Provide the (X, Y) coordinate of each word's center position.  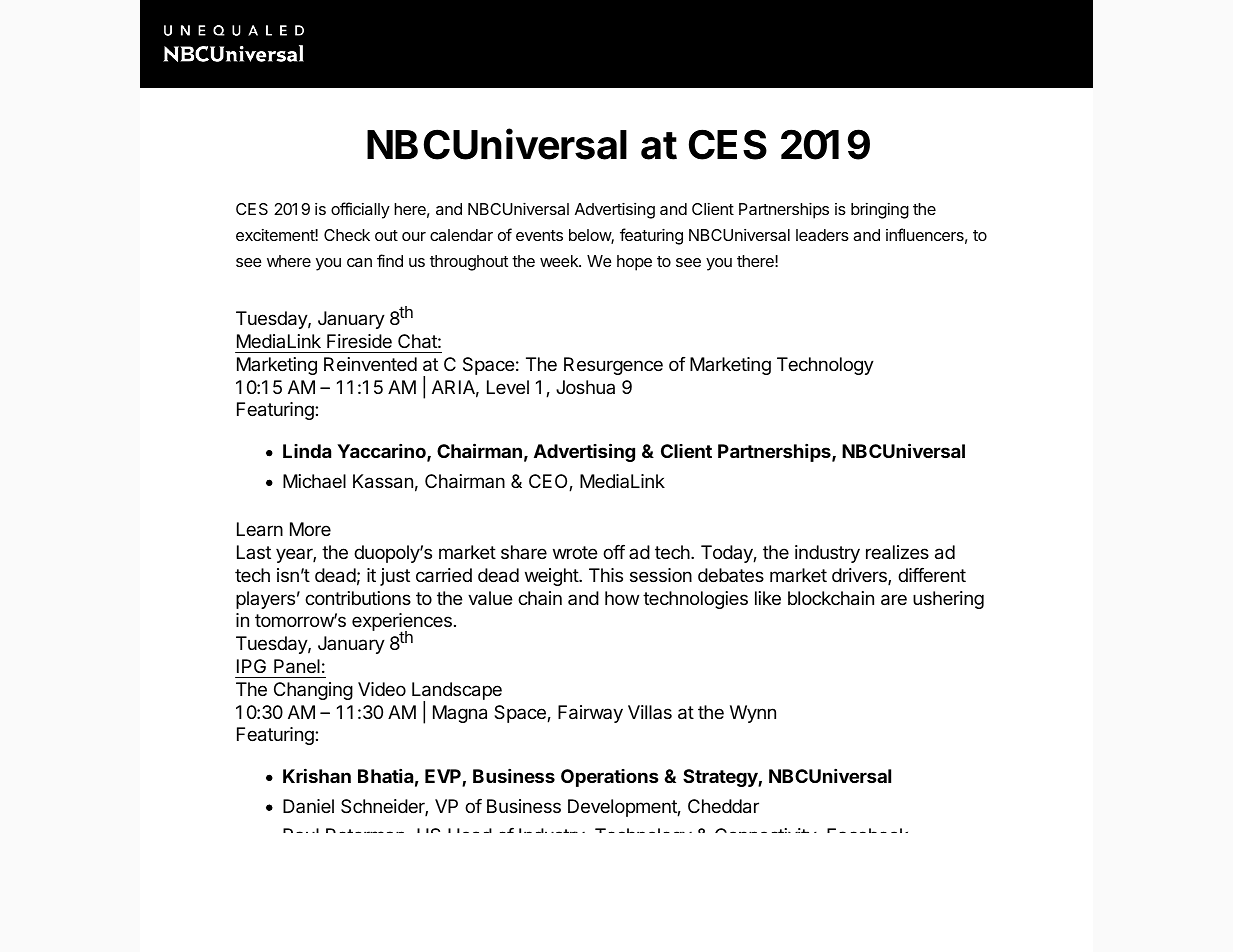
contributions (358, 598)
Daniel (308, 806)
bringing (880, 211)
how (622, 598)
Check (347, 235)
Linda (307, 451)
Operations (610, 778)
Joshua (585, 387)
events (539, 235)
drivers (860, 576)
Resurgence (613, 366)
